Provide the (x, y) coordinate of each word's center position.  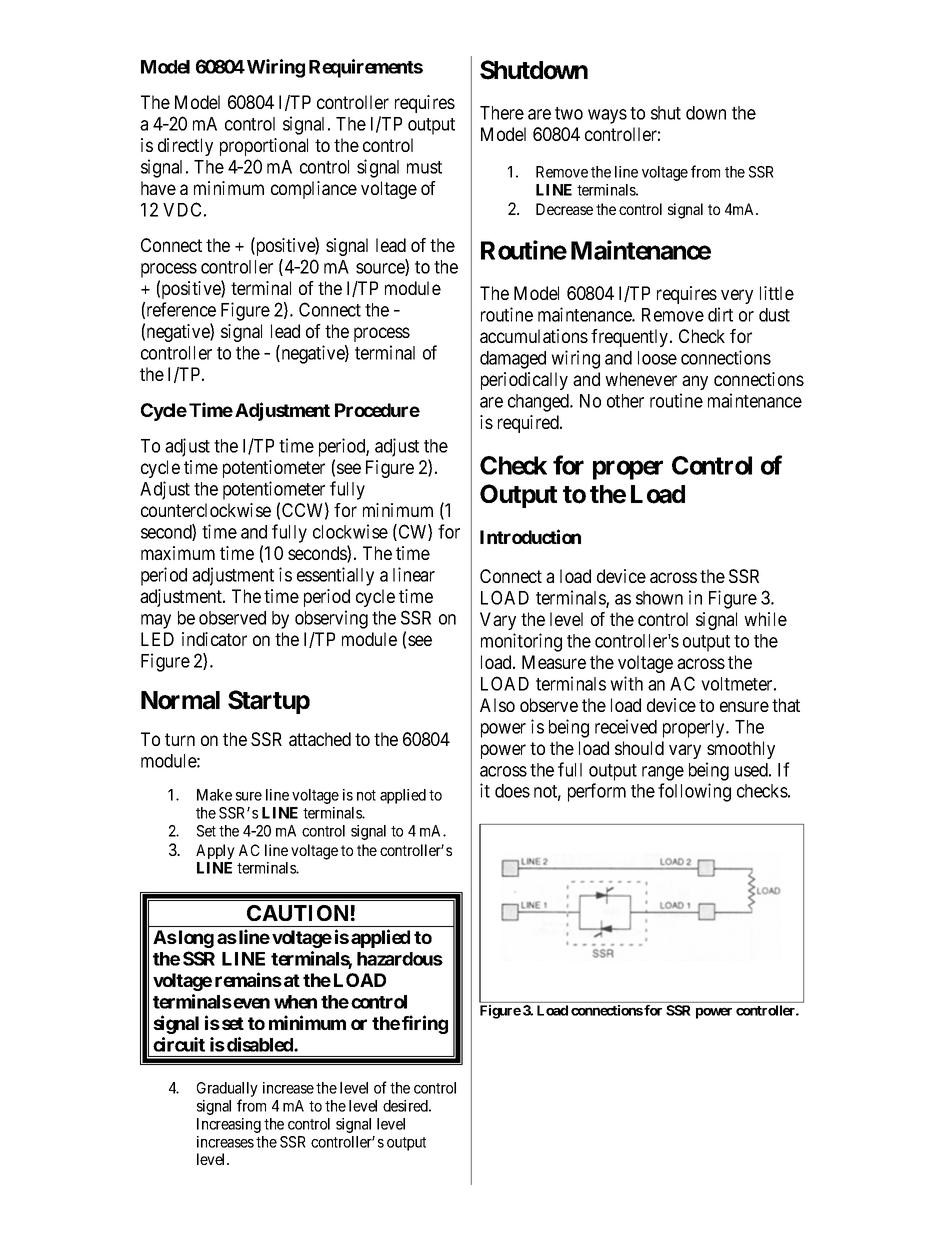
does (512, 791)
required (529, 424)
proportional (264, 147)
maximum (178, 553)
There (502, 113)
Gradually (227, 1091)
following (694, 792)
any (695, 382)
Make (214, 795)
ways (607, 116)
